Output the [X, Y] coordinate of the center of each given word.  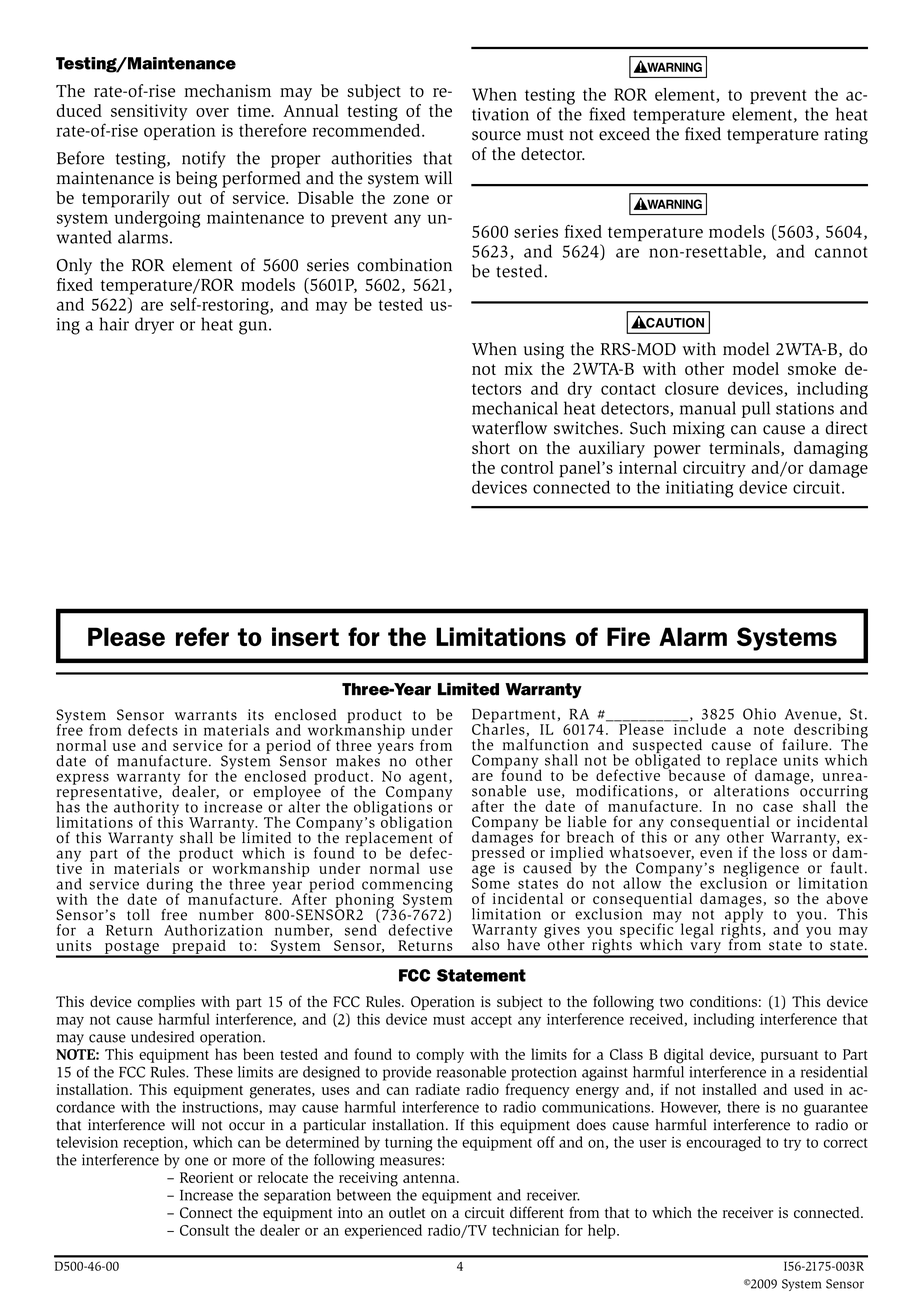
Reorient [207, 1177]
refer [202, 636]
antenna [430, 1178]
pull [756, 409]
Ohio [759, 714]
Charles [499, 729]
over [212, 112]
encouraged [723, 1143]
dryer [154, 325]
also [485, 945]
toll [138, 915]
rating [846, 136]
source [496, 136]
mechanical [515, 408]
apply [744, 915]
